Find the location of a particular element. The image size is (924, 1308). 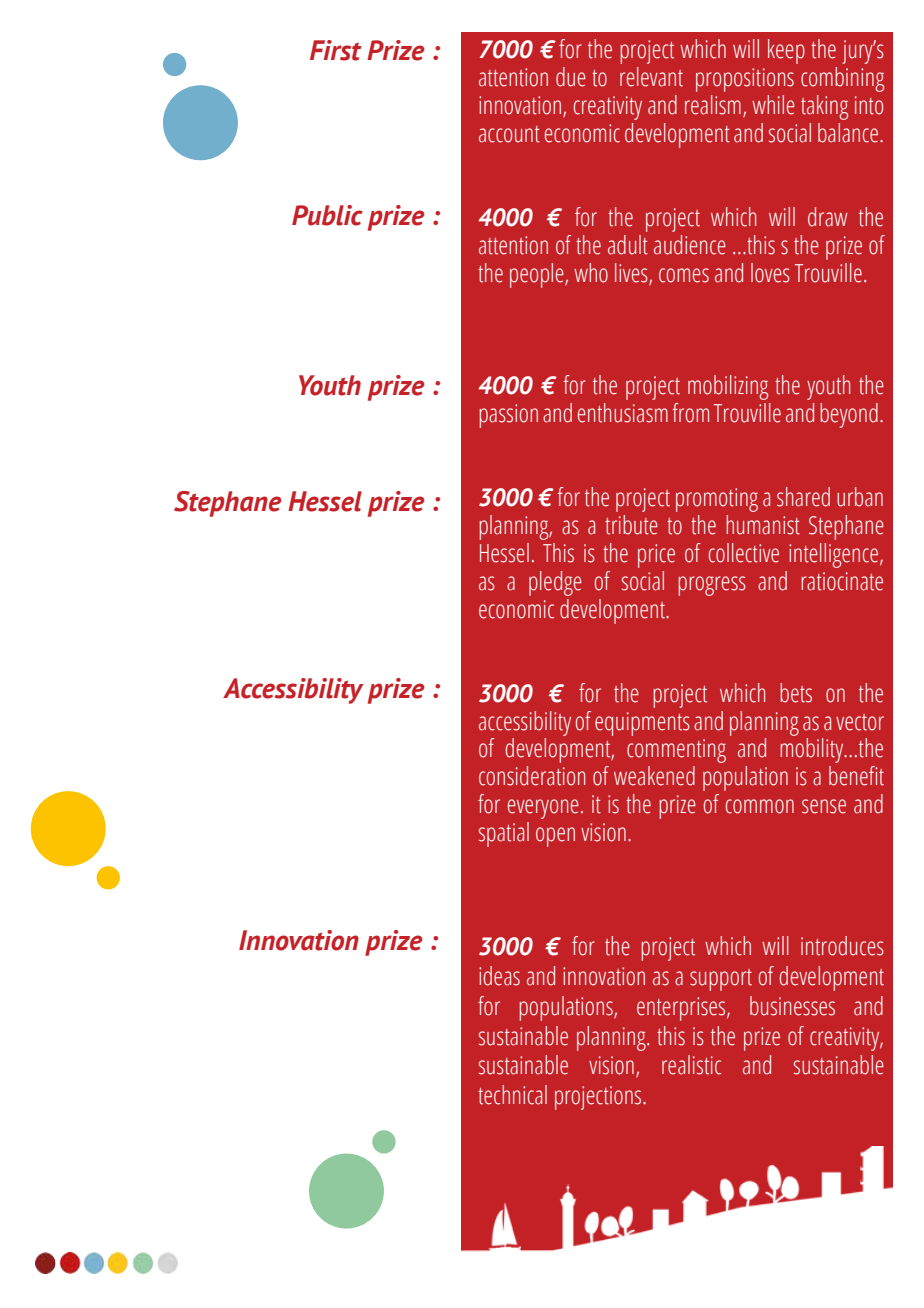

First is located at coordinates (336, 50).
